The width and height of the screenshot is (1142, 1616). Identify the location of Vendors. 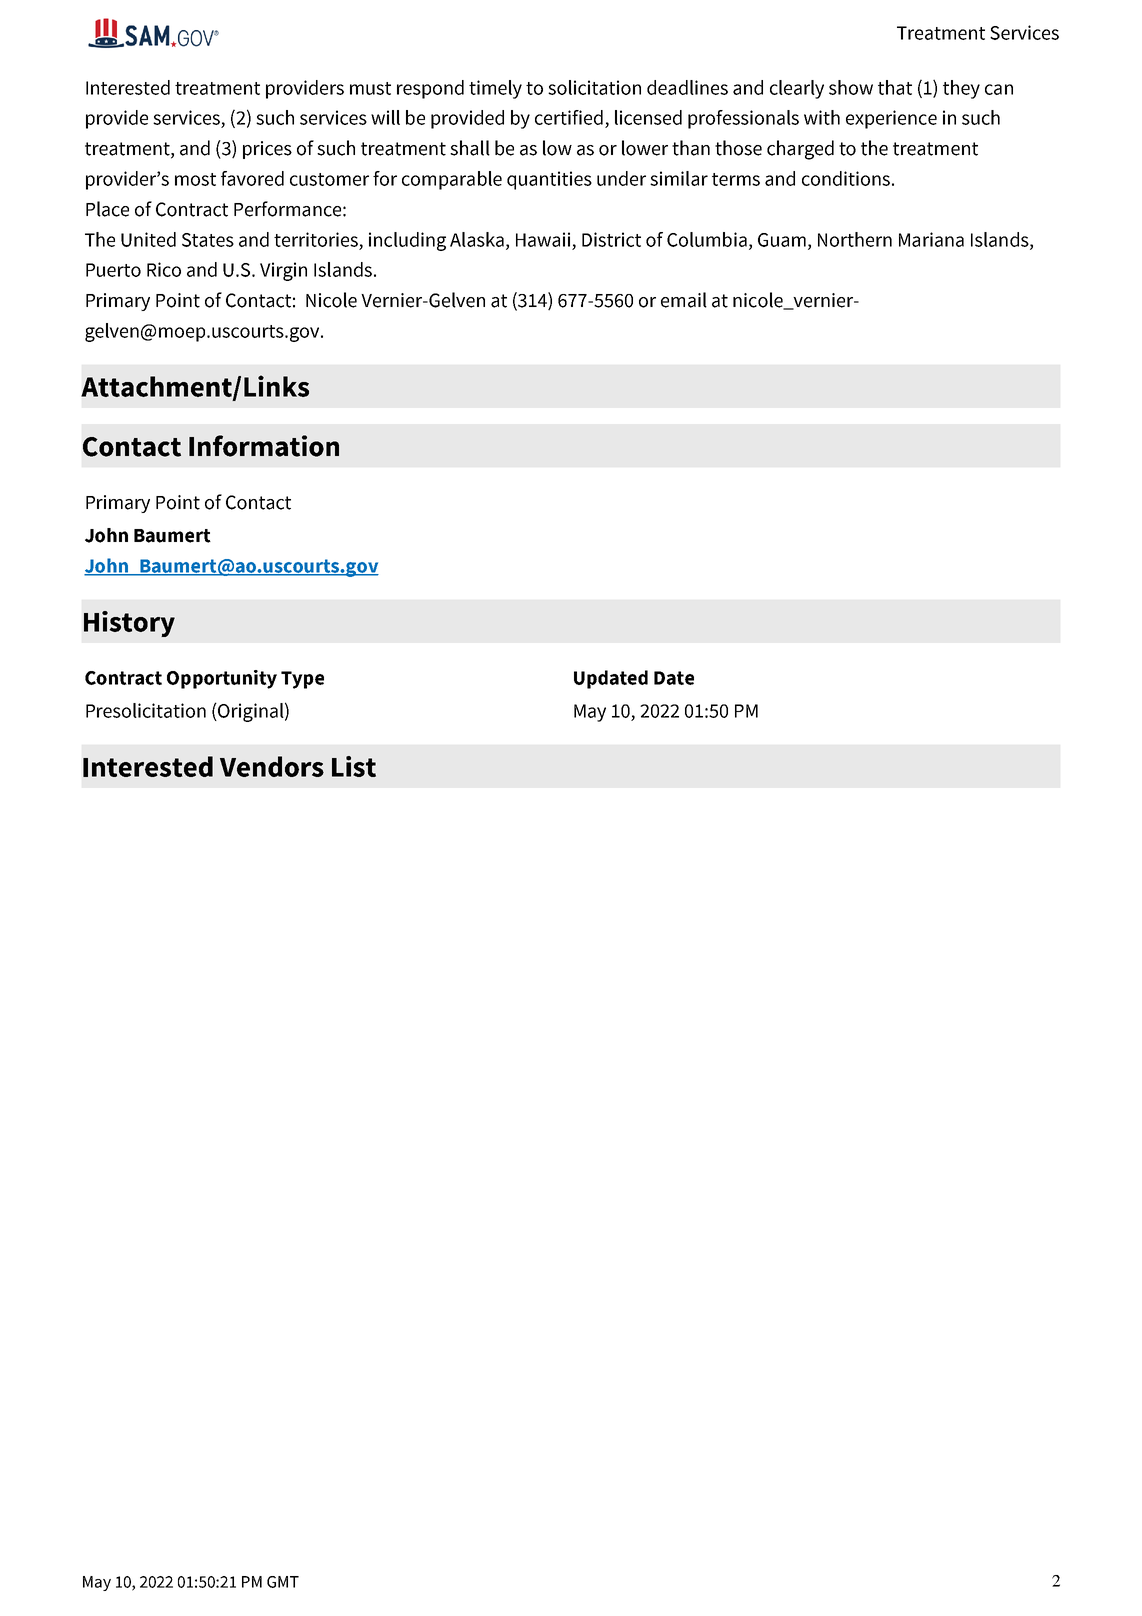
(272, 766).
